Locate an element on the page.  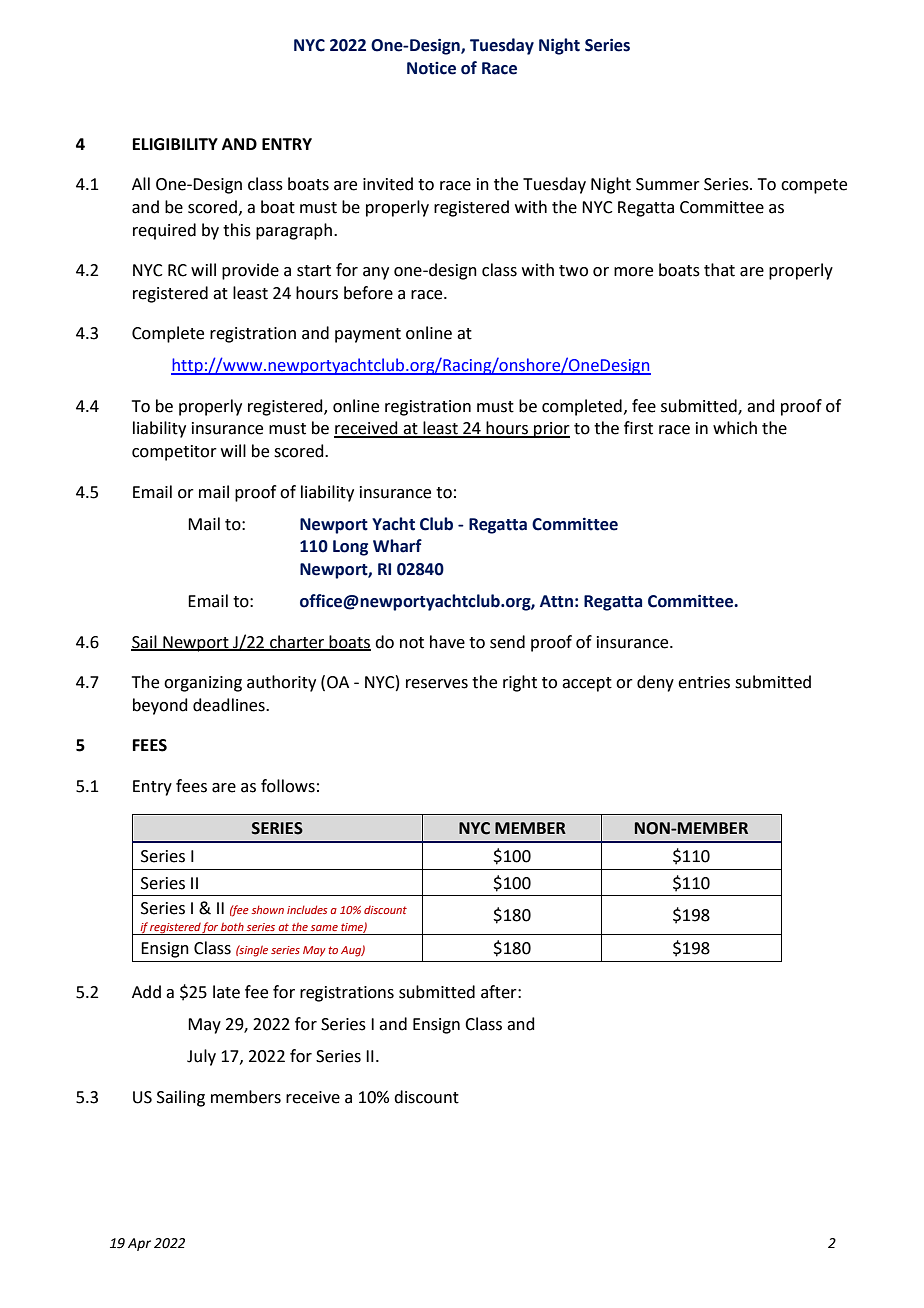
Summer is located at coordinates (668, 184).
